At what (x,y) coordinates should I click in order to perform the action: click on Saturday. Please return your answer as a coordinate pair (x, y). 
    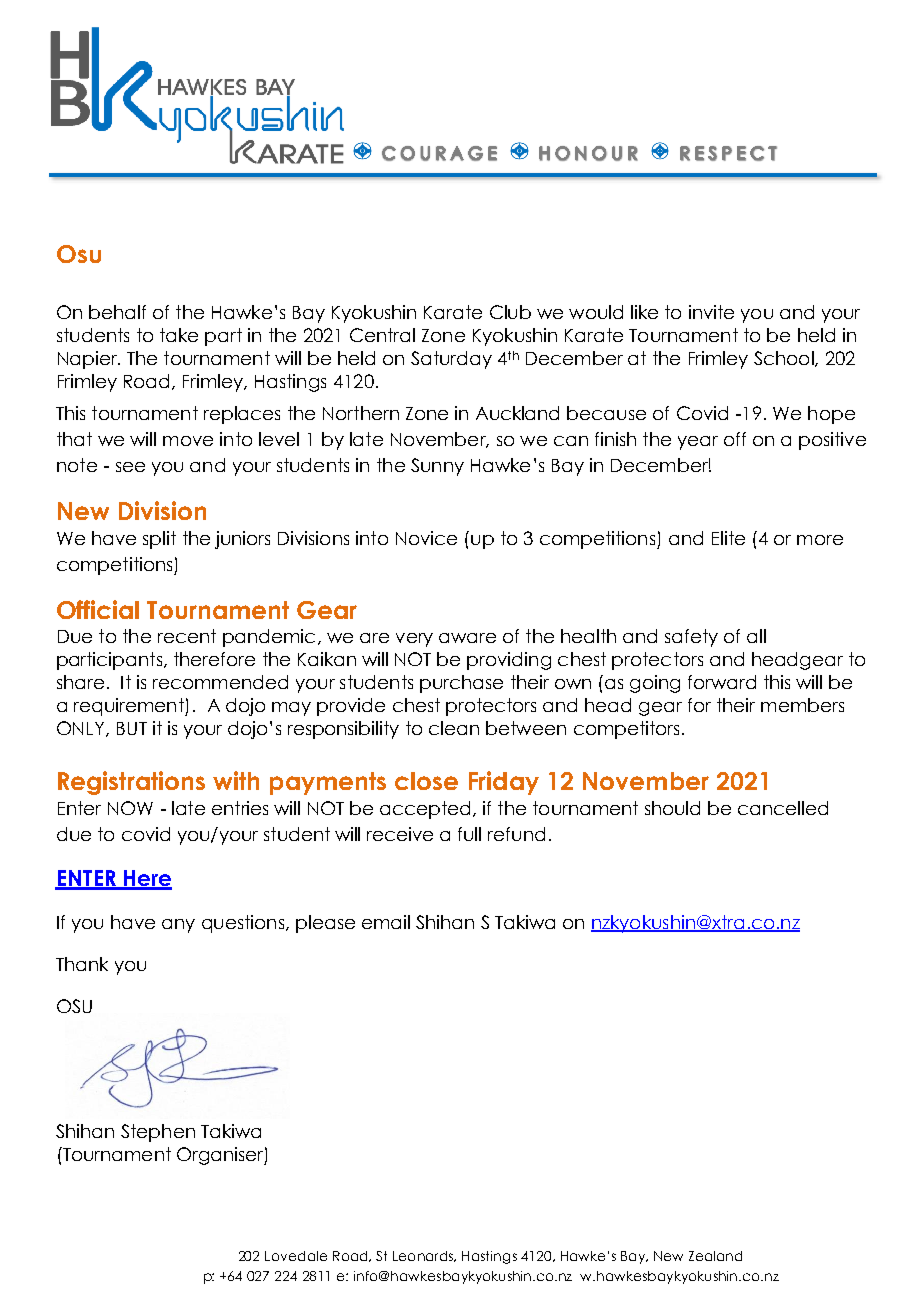
    Looking at the image, I should click on (451, 360).
